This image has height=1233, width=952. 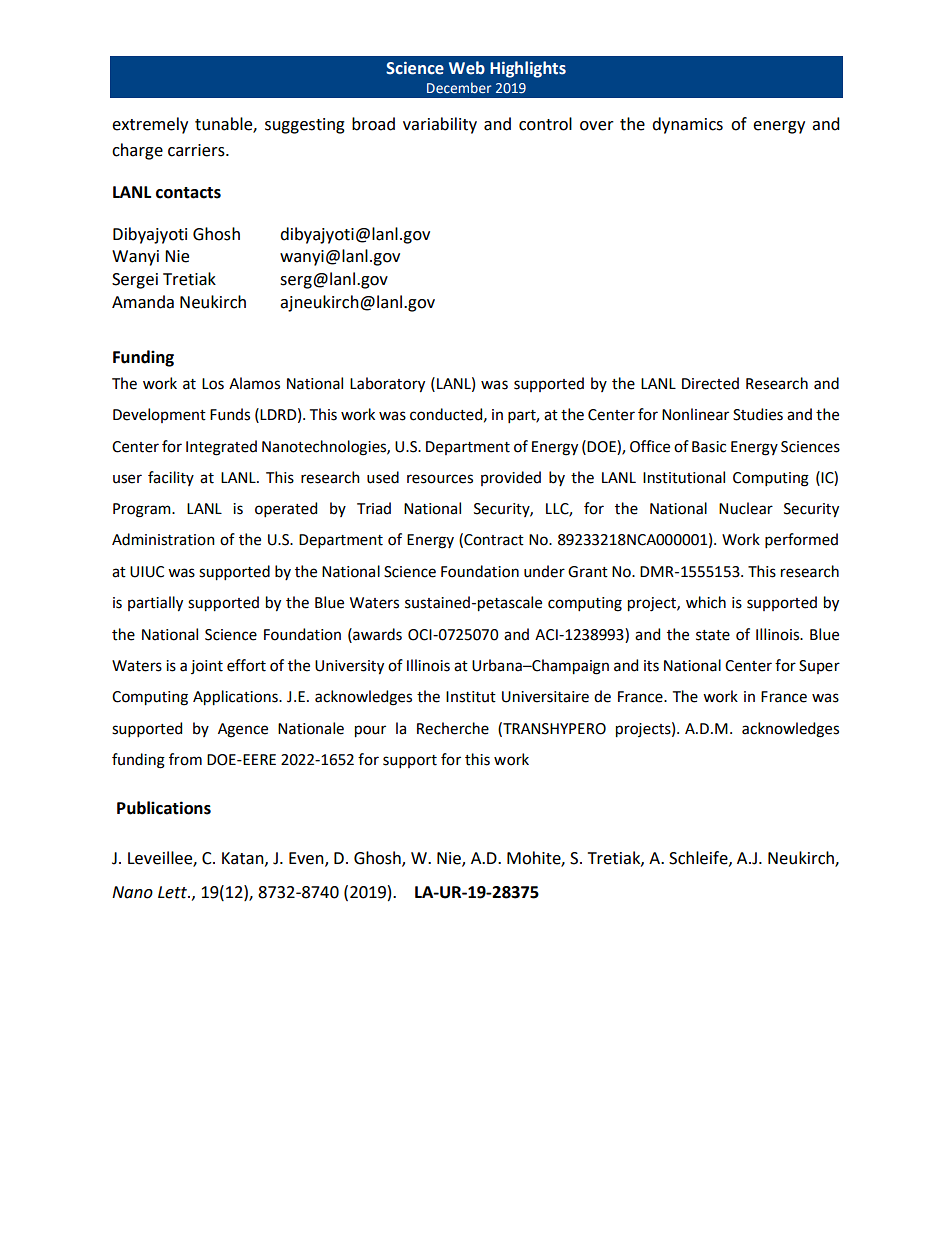 What do you see at coordinates (459, 87) in the image?
I see `December` at bounding box center [459, 87].
